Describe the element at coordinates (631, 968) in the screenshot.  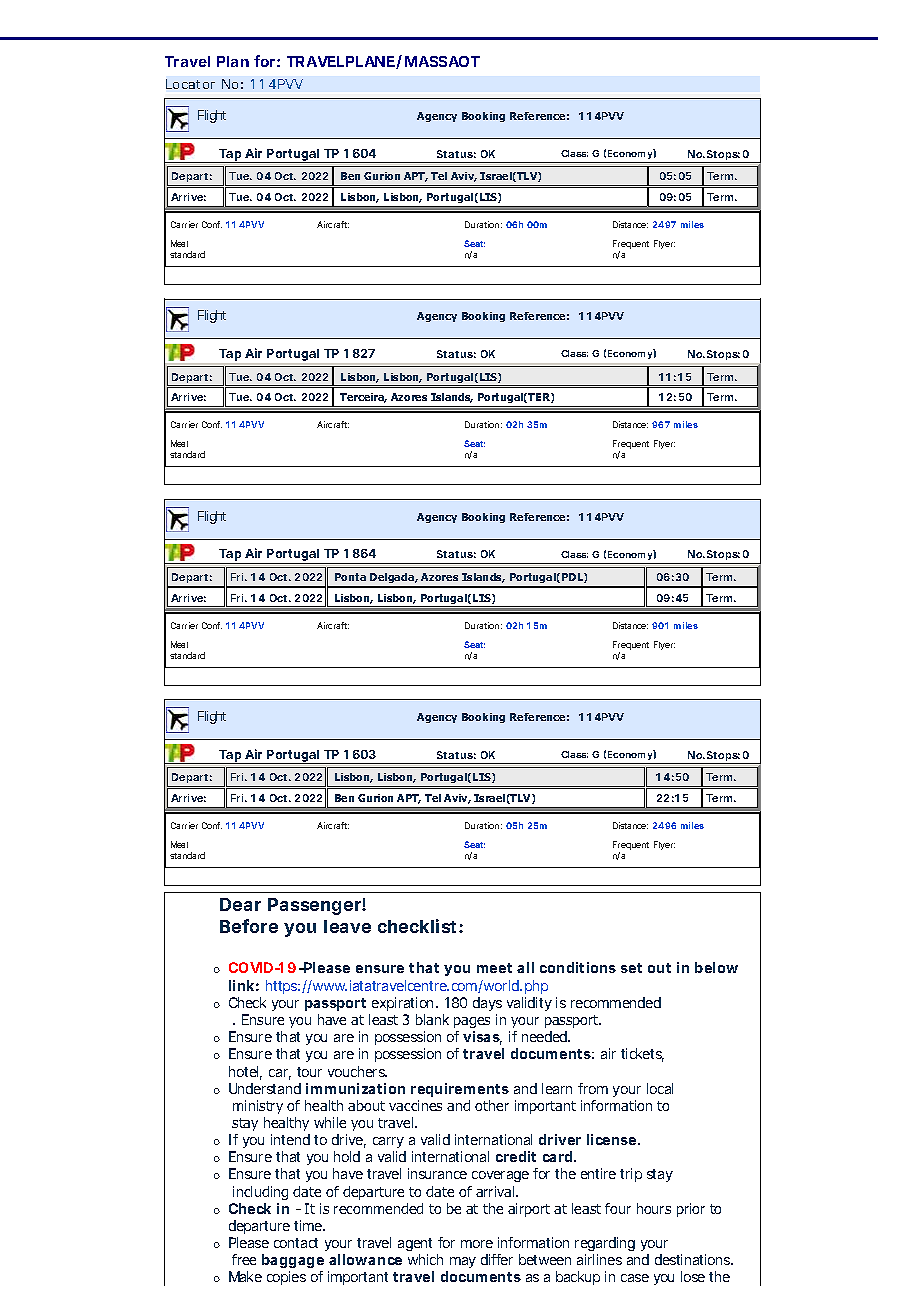
I see `set` at that location.
